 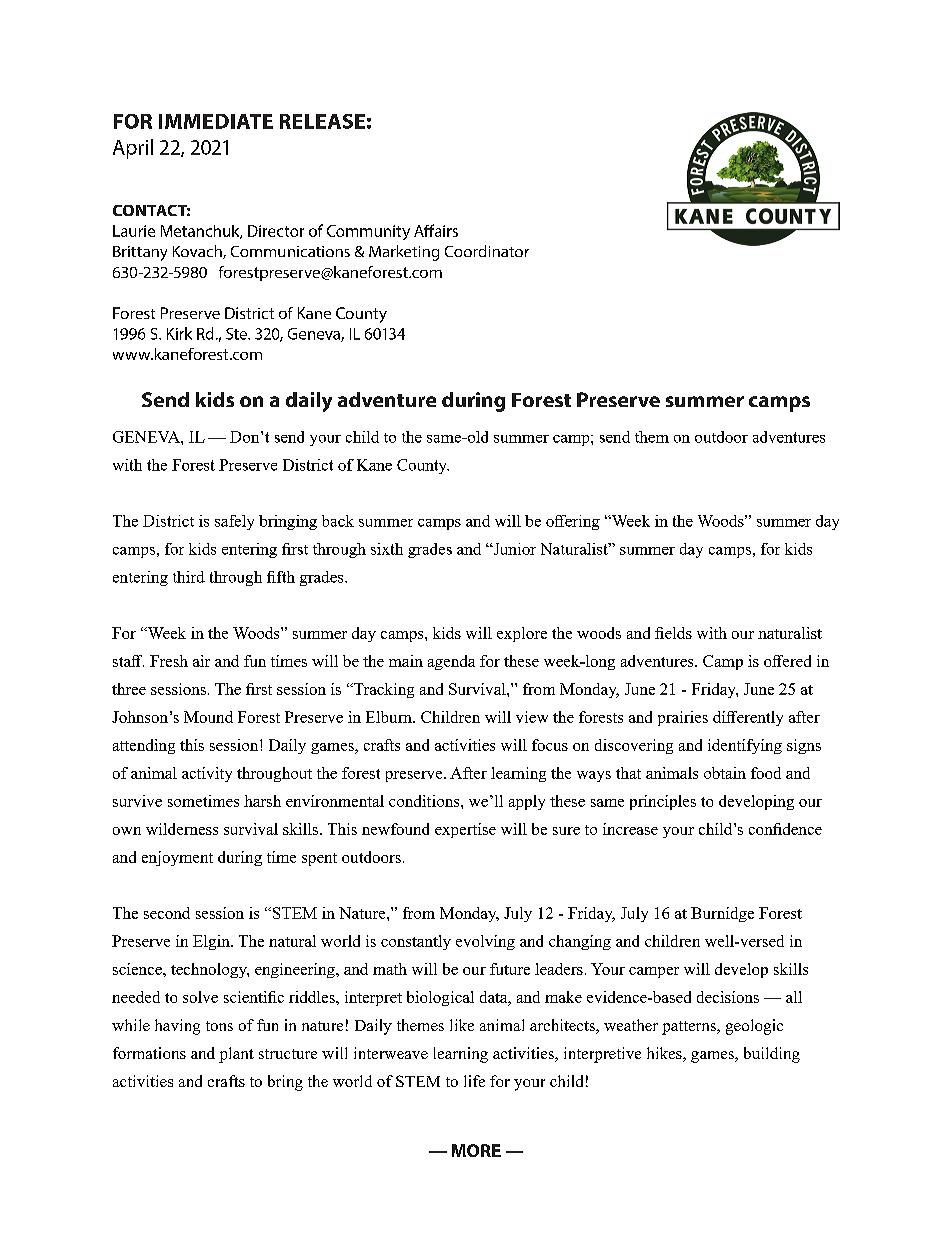 I want to click on expertise, so click(x=465, y=830).
